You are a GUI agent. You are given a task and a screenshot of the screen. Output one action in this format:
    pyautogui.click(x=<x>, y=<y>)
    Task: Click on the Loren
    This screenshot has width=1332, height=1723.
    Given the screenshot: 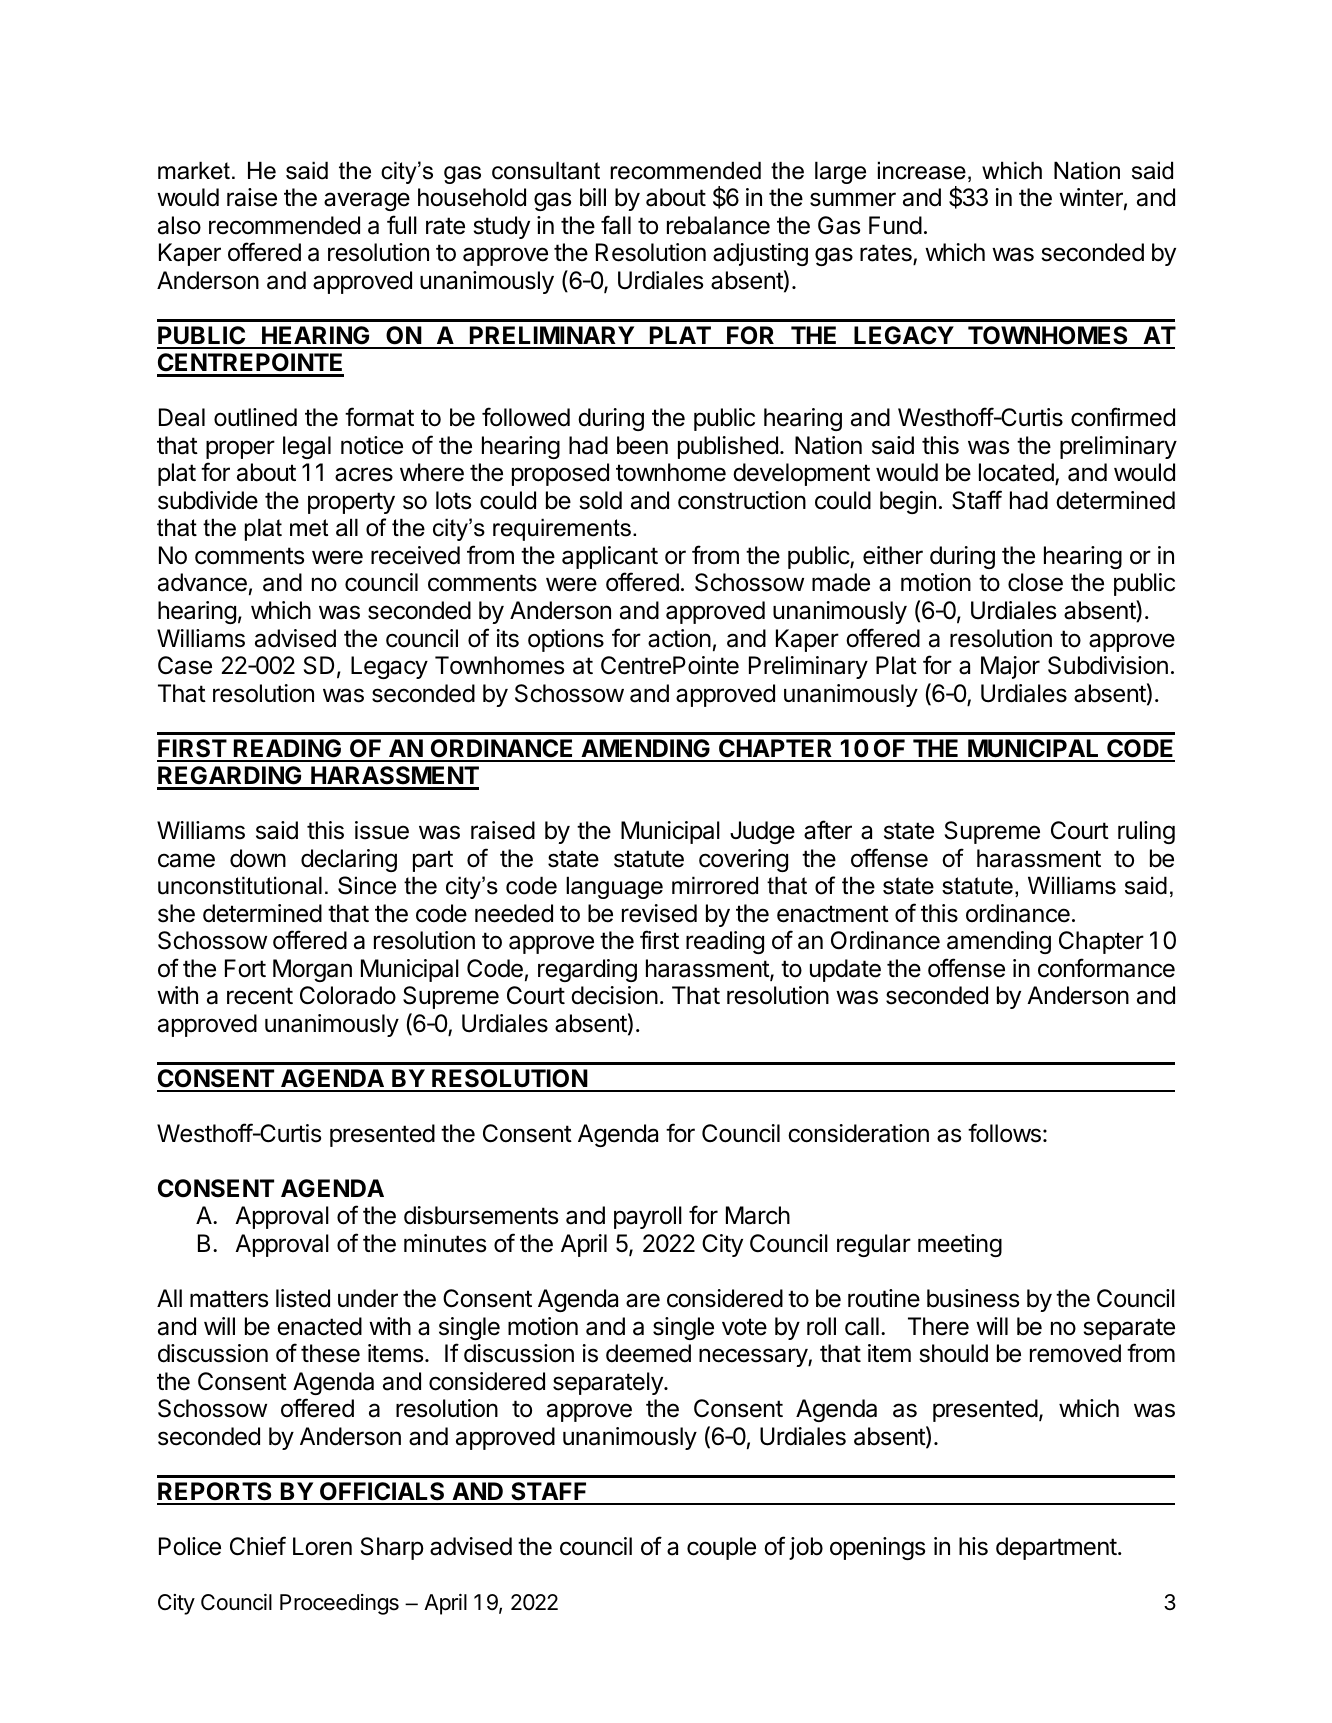 What is the action you would take?
    pyautogui.click(x=322, y=1546)
